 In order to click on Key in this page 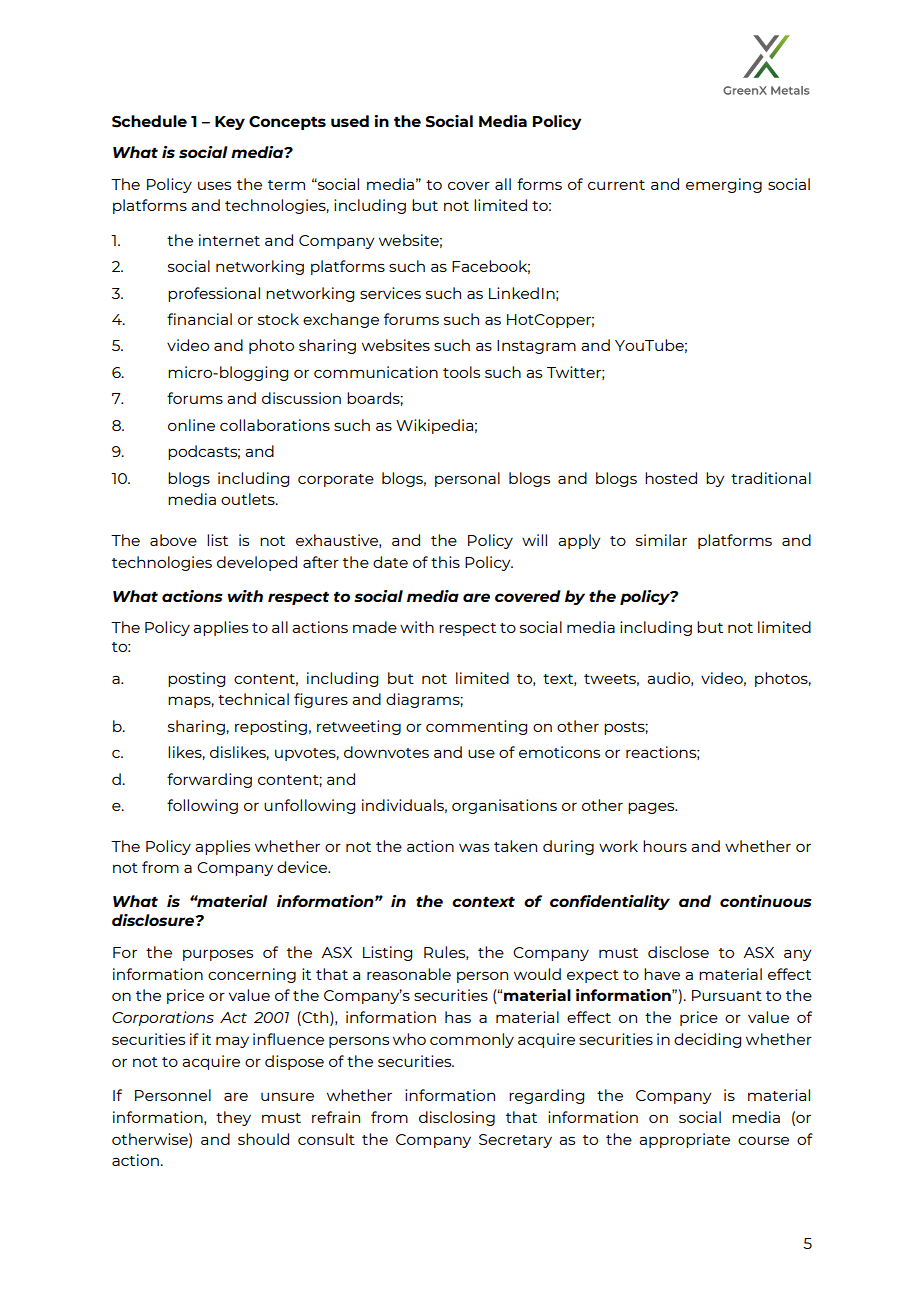, I will do `click(230, 123)`.
